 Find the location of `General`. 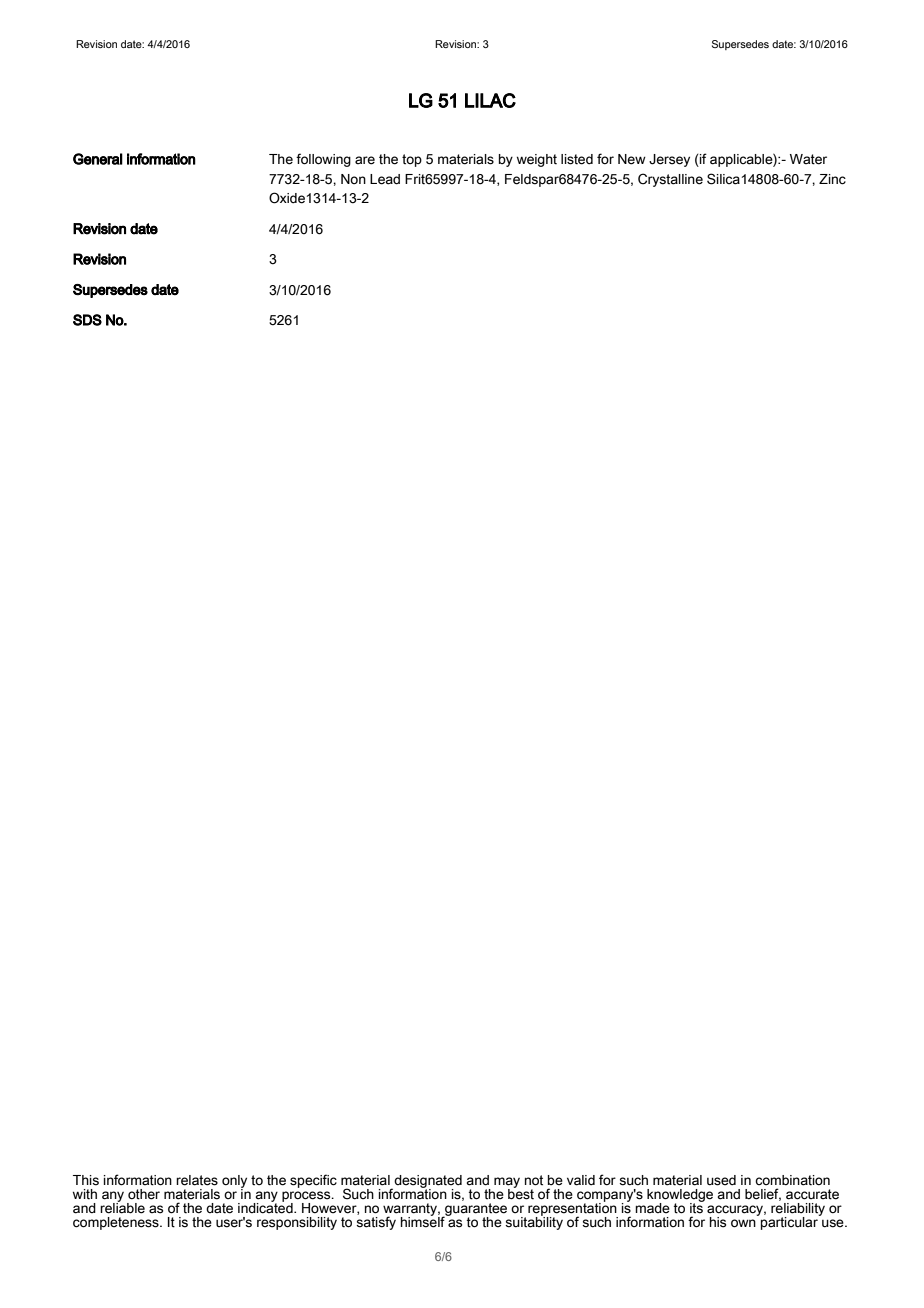

General is located at coordinates (98, 159).
